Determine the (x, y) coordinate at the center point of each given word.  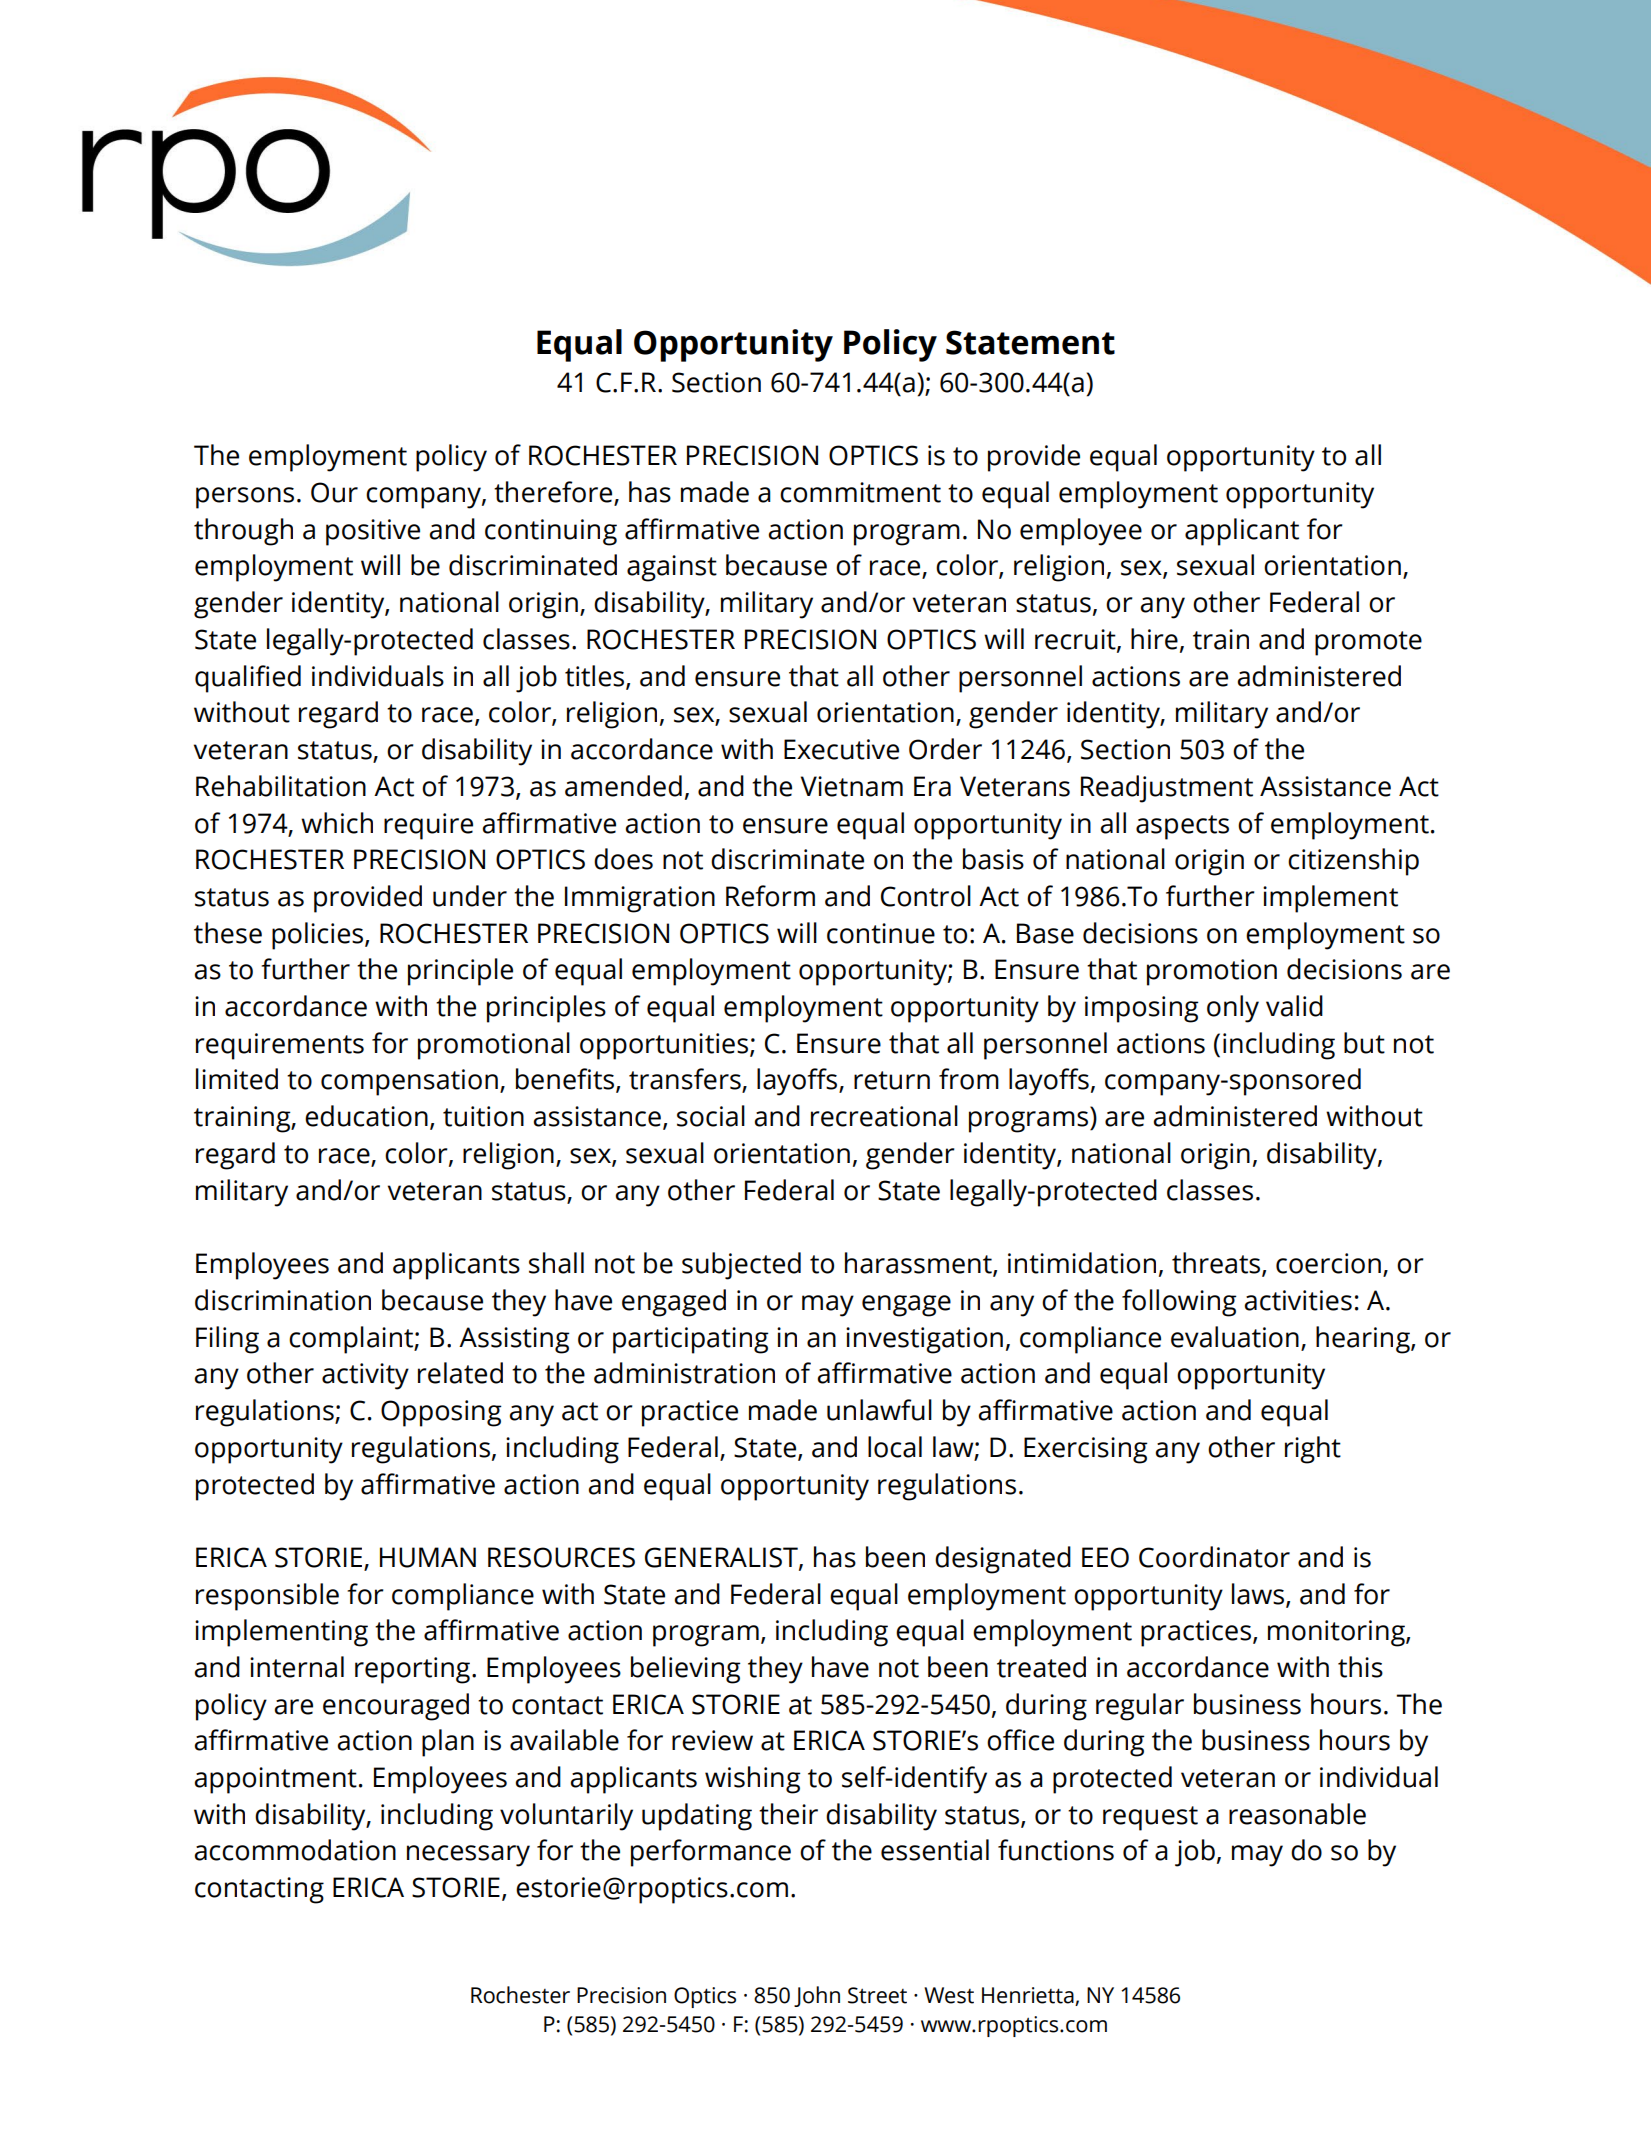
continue (881, 933)
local (895, 1447)
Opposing (441, 1413)
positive (373, 532)
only (1233, 1009)
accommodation (295, 1850)
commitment (860, 492)
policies (319, 936)
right (1313, 1450)
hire (1154, 639)
